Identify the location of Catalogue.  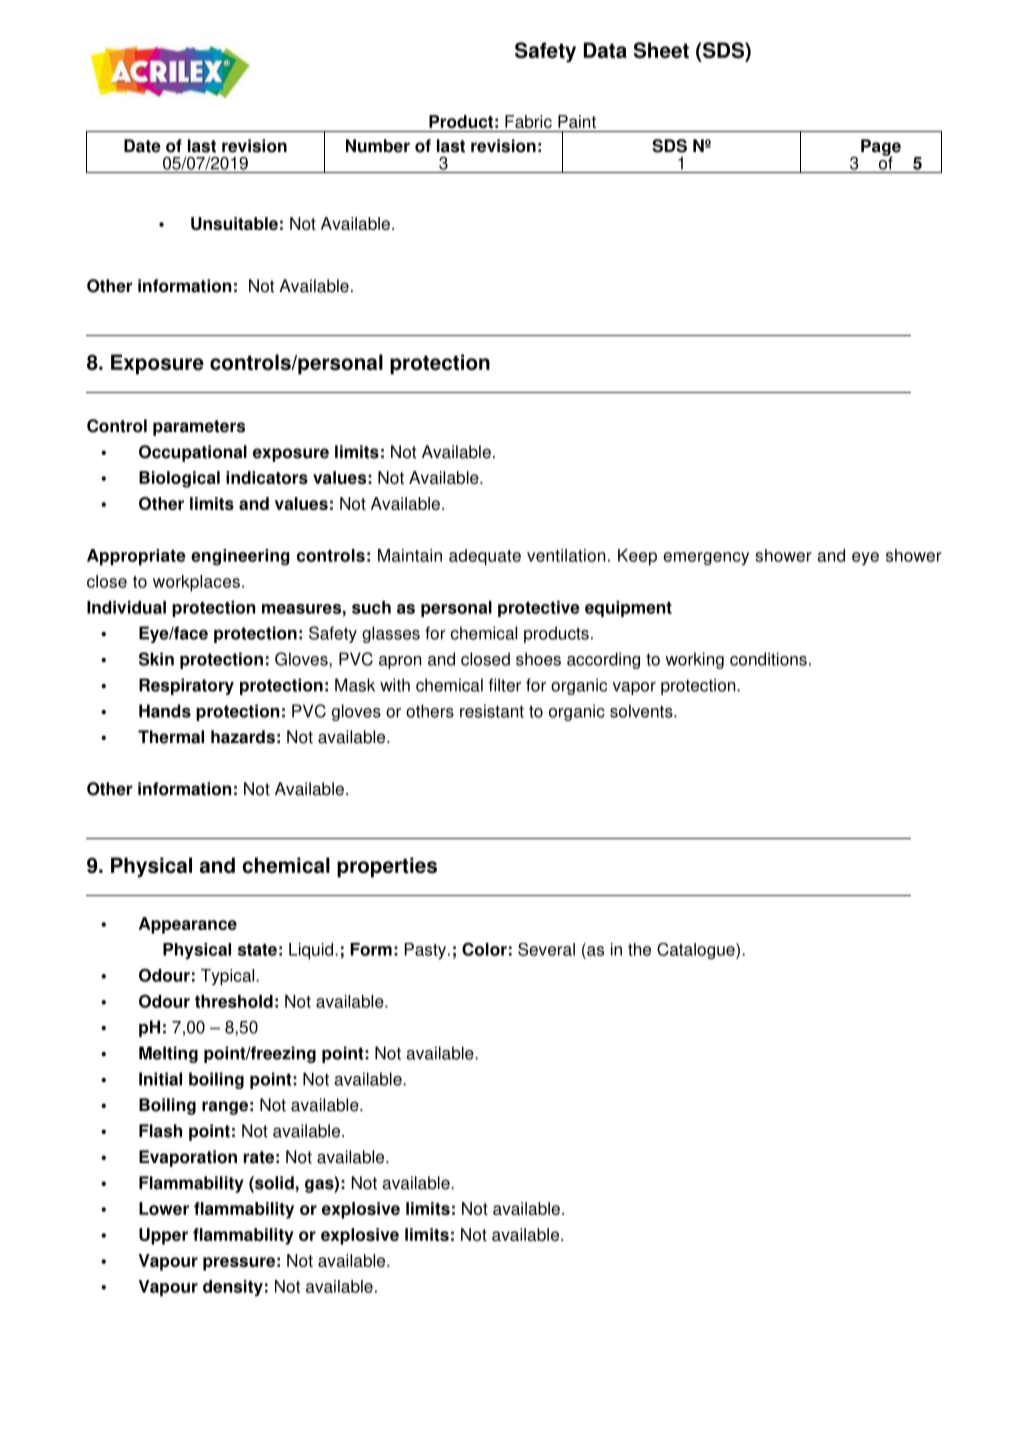
(697, 951).
